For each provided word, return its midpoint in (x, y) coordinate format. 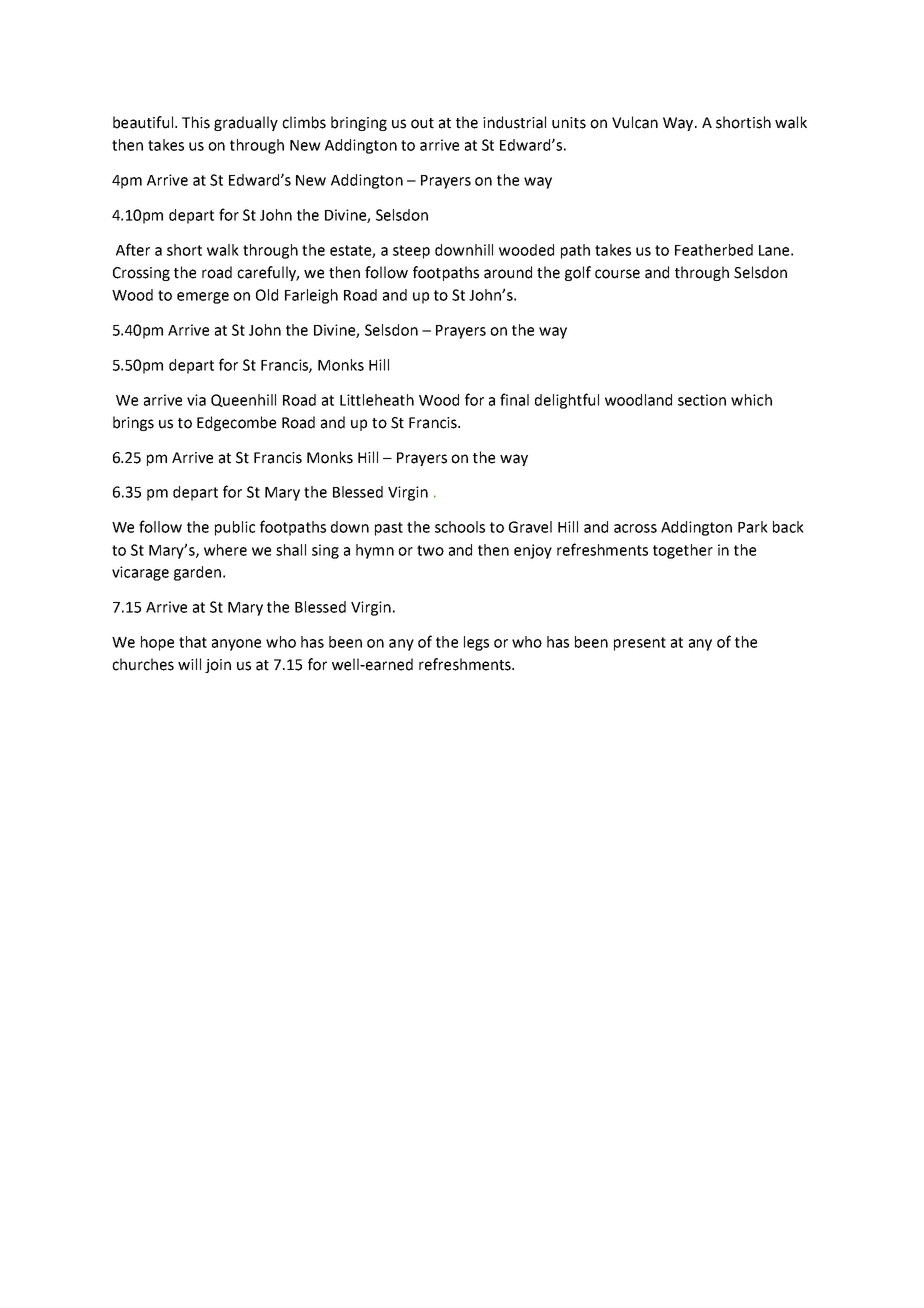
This (196, 122)
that (193, 642)
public (235, 528)
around (508, 272)
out (422, 123)
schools (460, 527)
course (617, 274)
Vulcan (635, 122)
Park (753, 527)
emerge (203, 298)
